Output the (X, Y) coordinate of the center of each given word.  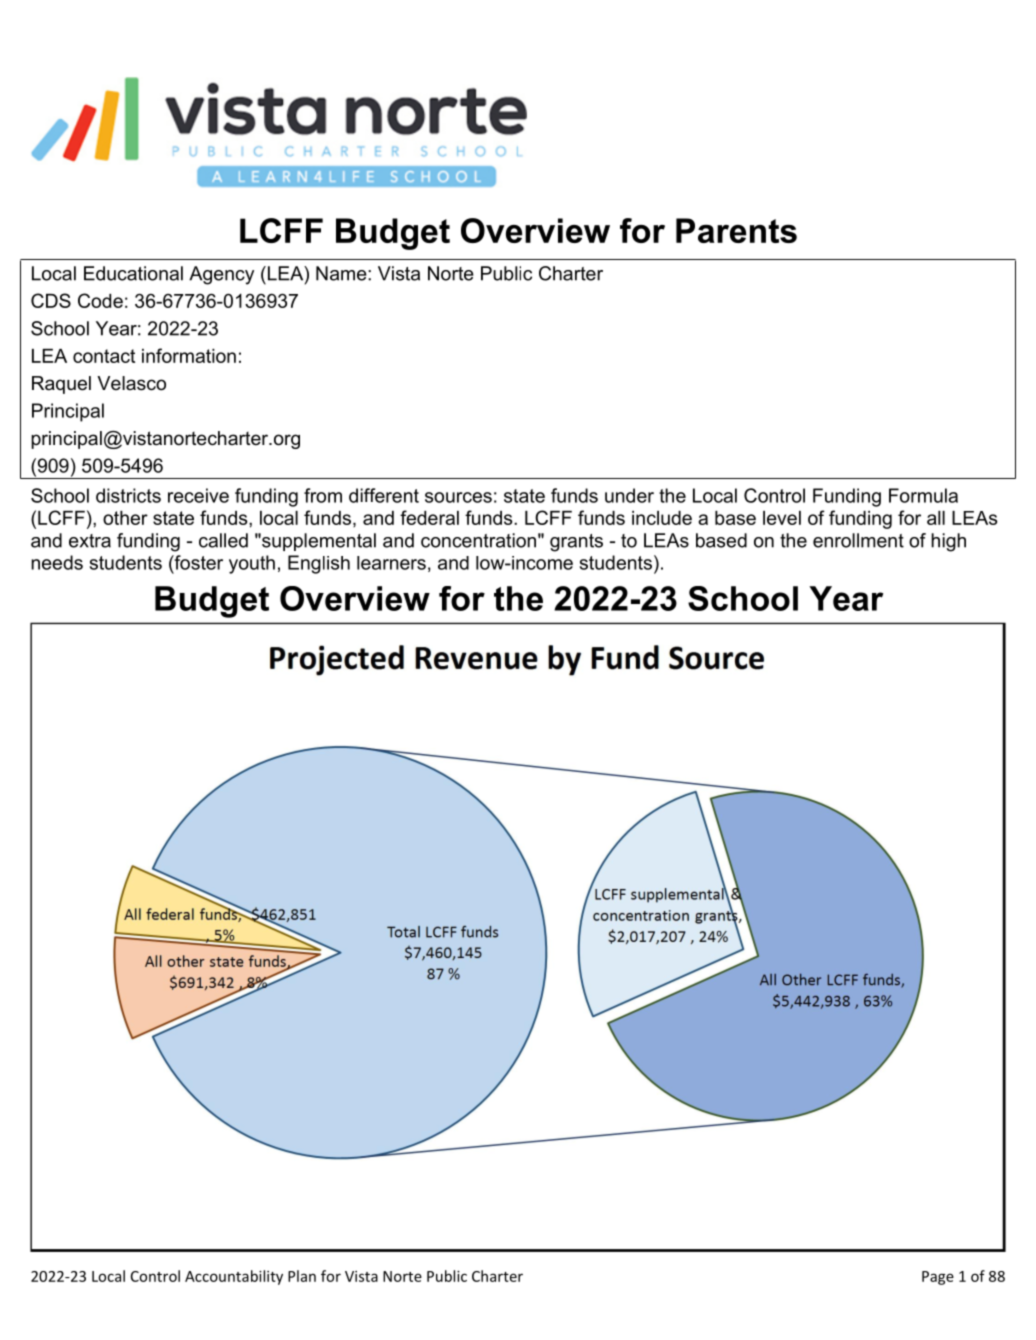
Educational (133, 273)
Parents (736, 230)
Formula (923, 495)
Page (938, 1278)
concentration (478, 540)
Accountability (234, 1277)
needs (57, 562)
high (948, 542)
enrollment (858, 540)
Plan (302, 1276)
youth (252, 564)
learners (391, 563)
